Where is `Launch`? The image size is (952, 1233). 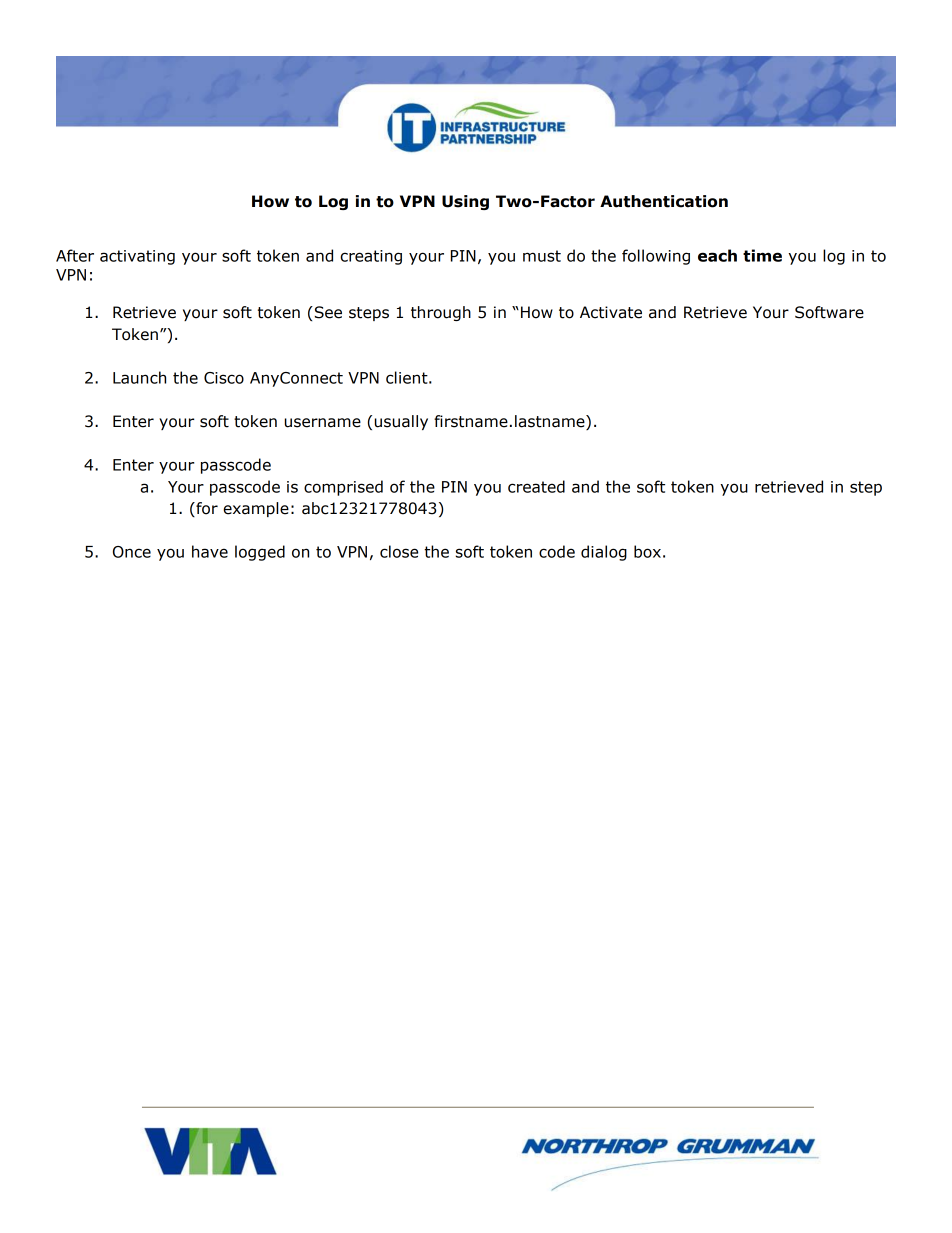 Launch is located at coordinates (139, 377).
